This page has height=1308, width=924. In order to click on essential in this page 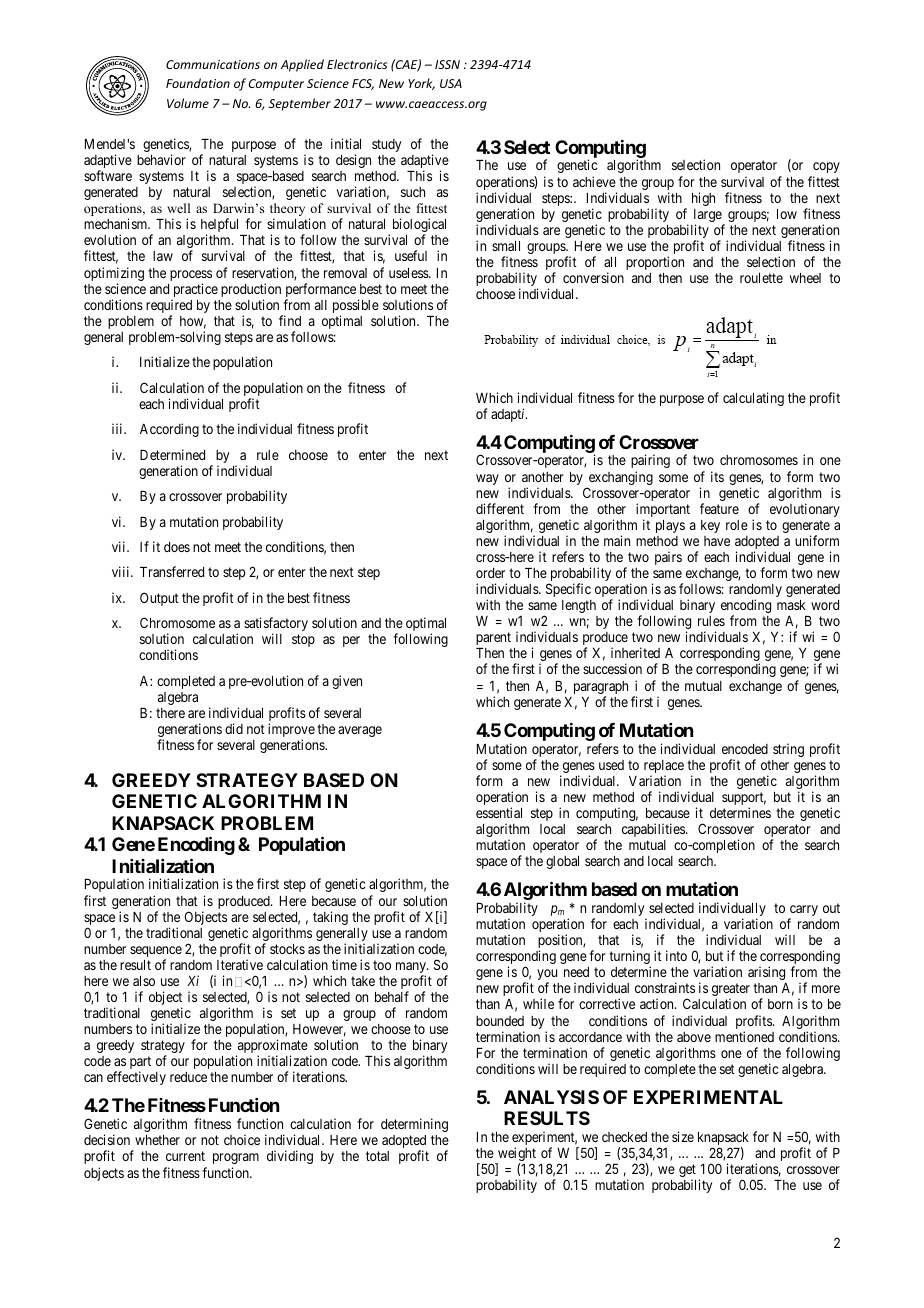, I will do `click(499, 812)`.
